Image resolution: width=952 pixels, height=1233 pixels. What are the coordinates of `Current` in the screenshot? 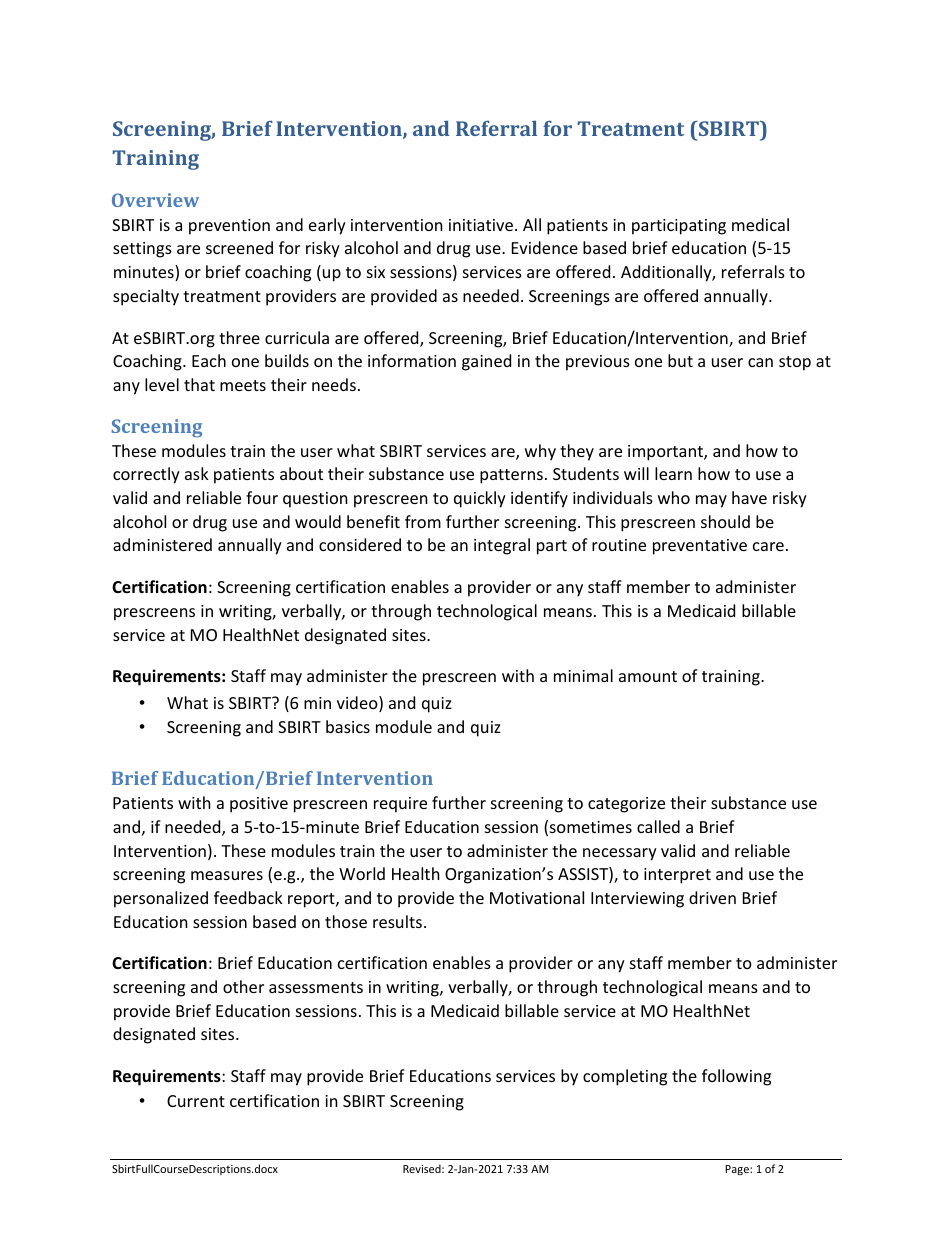 It's located at (196, 1101).
